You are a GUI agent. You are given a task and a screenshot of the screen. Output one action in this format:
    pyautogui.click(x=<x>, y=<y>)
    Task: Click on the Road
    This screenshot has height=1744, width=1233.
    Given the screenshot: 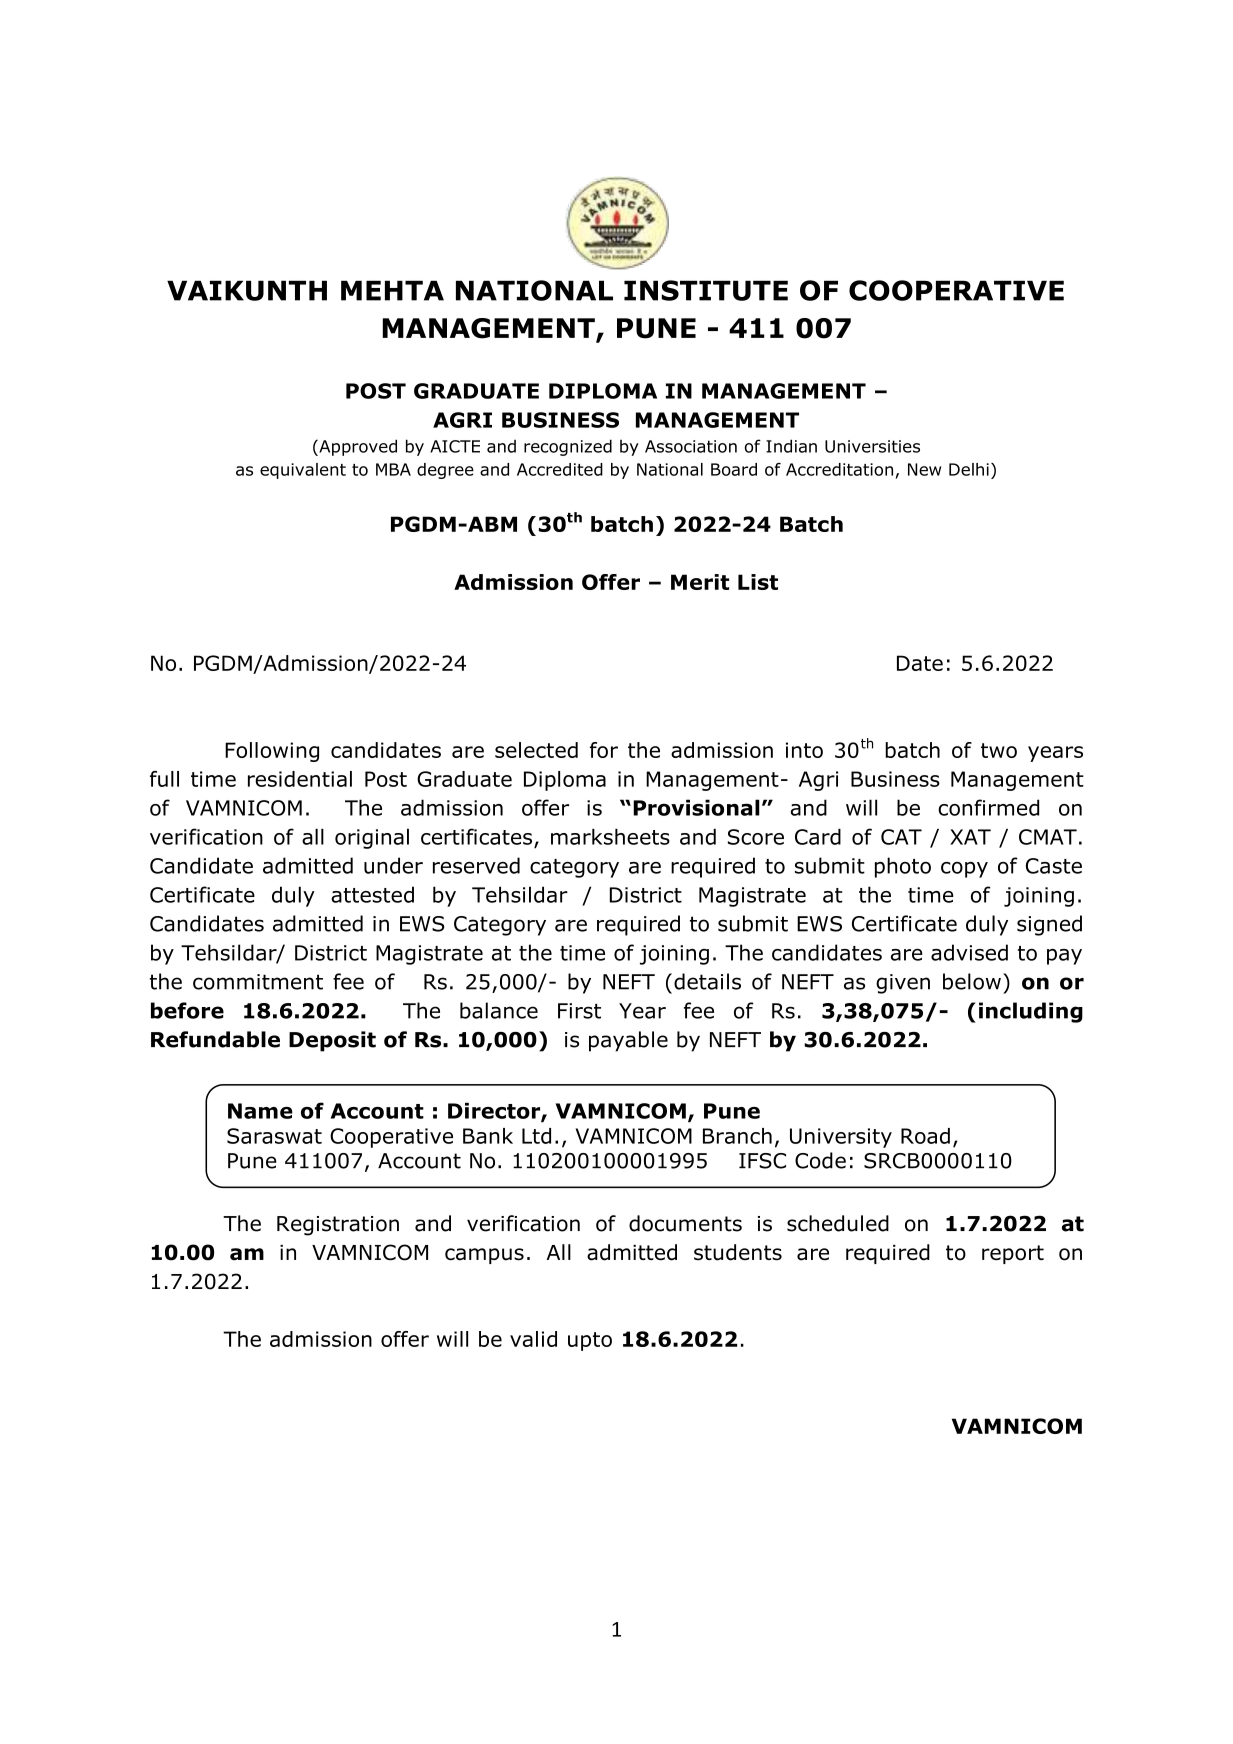 What is the action you would take?
    pyautogui.click(x=925, y=1136)
